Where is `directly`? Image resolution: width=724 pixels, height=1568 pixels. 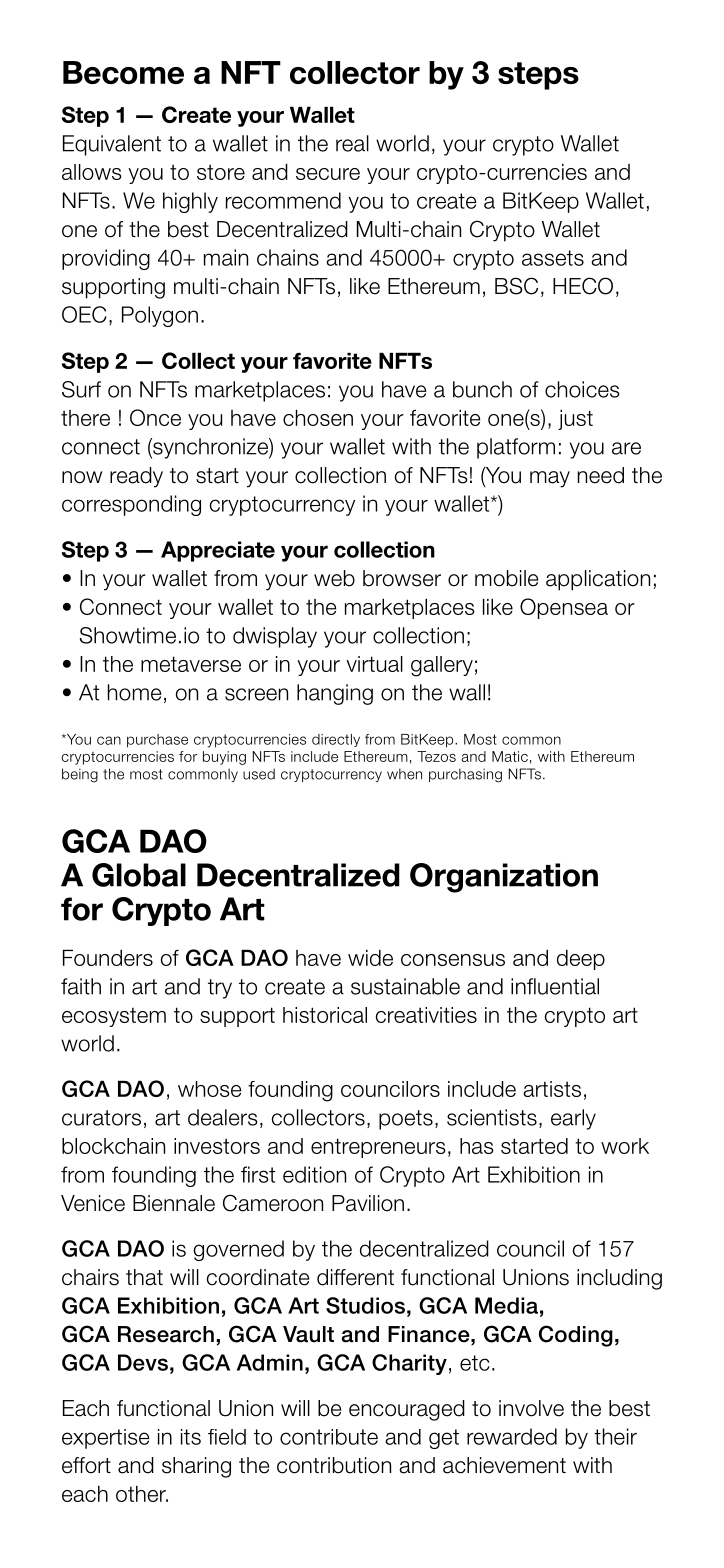 directly is located at coordinates (336, 740).
